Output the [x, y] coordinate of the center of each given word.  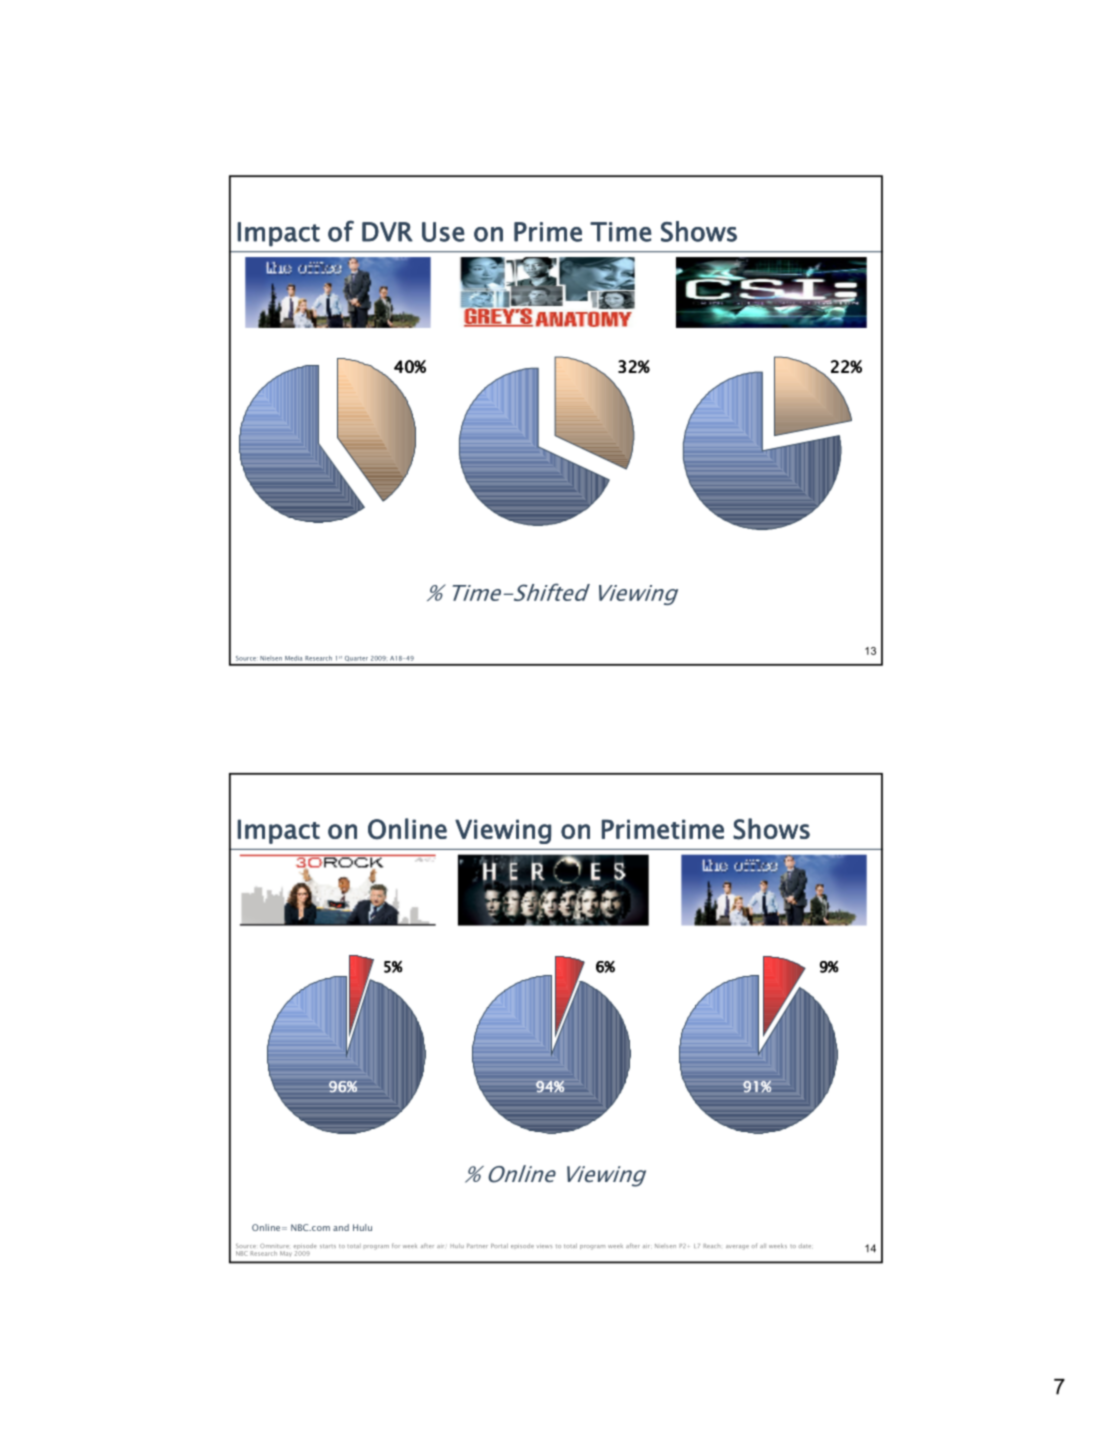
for [396, 1245]
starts [328, 1246]
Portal [499, 1246]
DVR [387, 232]
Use [443, 232]
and [341, 1227]
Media [293, 658]
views [544, 1246]
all [763, 1246]
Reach [711, 1246]
